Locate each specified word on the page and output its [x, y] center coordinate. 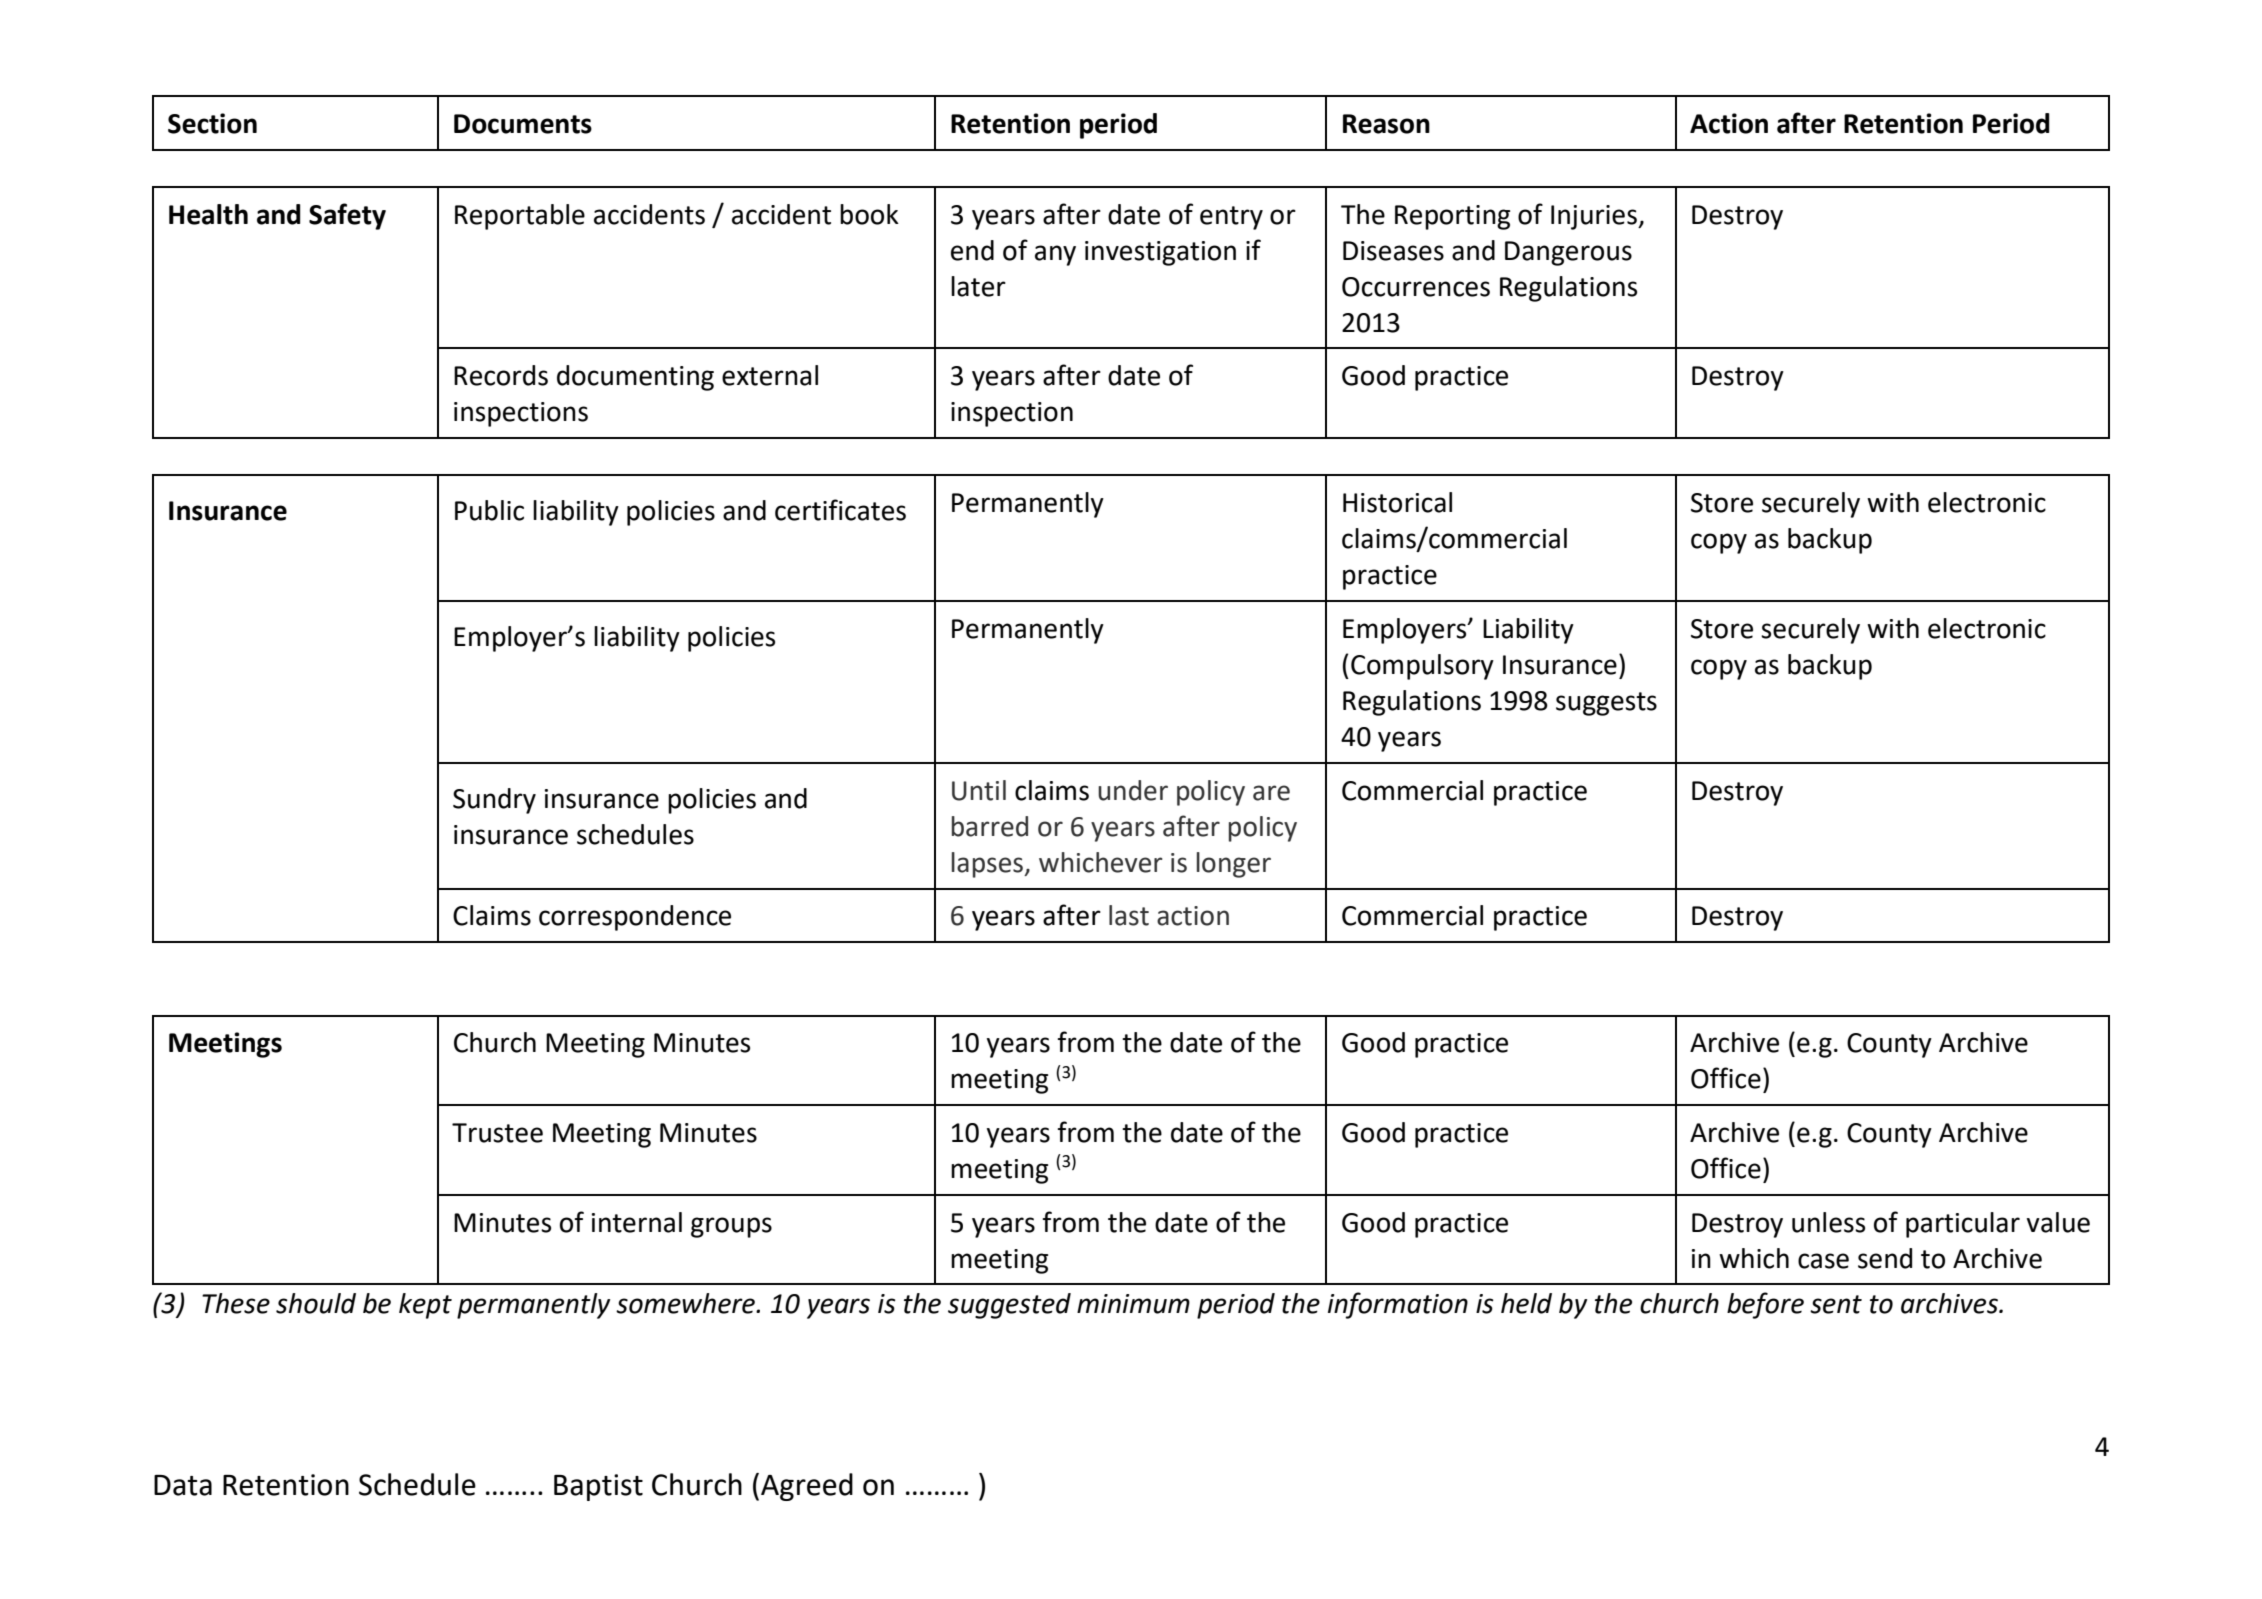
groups [731, 1227]
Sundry [494, 801]
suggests [1606, 704]
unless [1828, 1222]
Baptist [598, 1487]
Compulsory [1422, 667]
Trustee [497, 1133]
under [1133, 790]
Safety [347, 216]
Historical [1397, 502]
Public [489, 510]
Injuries [1595, 217]
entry [1231, 218]
